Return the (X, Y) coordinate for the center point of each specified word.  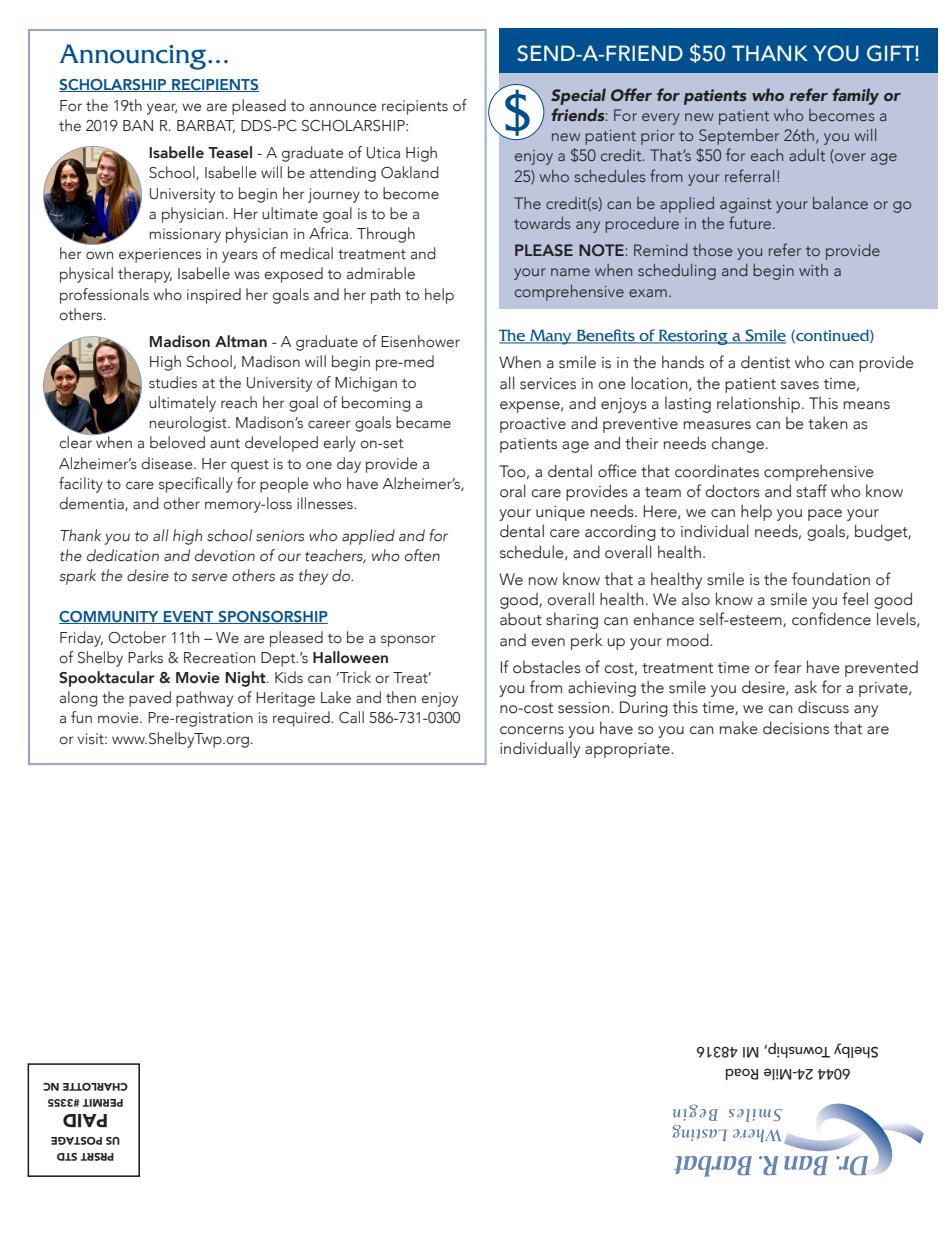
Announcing (134, 57)
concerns (532, 730)
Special (578, 96)
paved (150, 699)
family (855, 96)
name (570, 272)
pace (825, 515)
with (813, 270)
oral (513, 491)
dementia (92, 504)
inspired (214, 296)
